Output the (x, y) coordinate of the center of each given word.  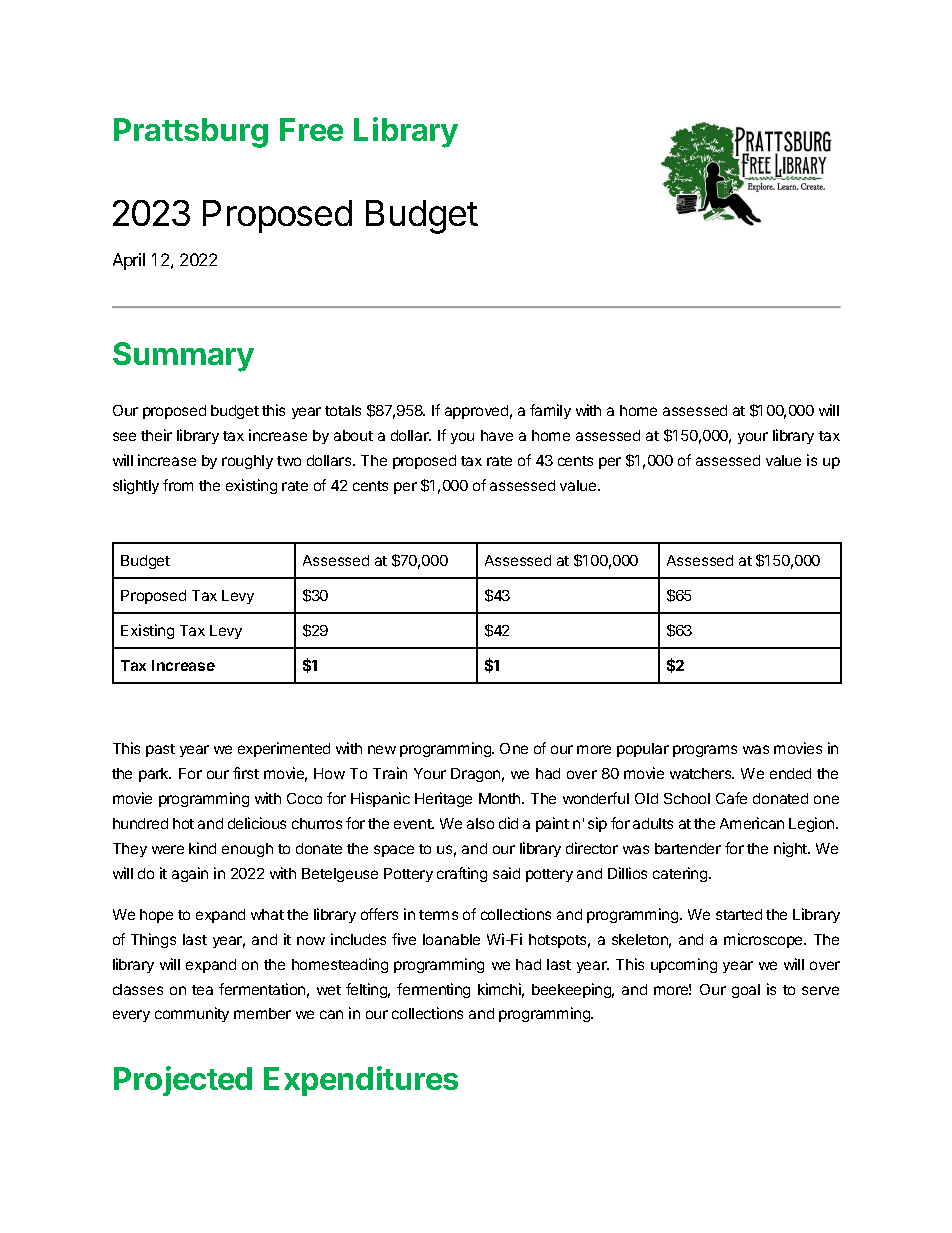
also (480, 823)
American (752, 823)
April (129, 261)
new (382, 749)
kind (202, 848)
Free (311, 129)
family (550, 411)
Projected (183, 1081)
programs (705, 751)
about (353, 435)
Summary (183, 357)
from (178, 485)
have (497, 435)
